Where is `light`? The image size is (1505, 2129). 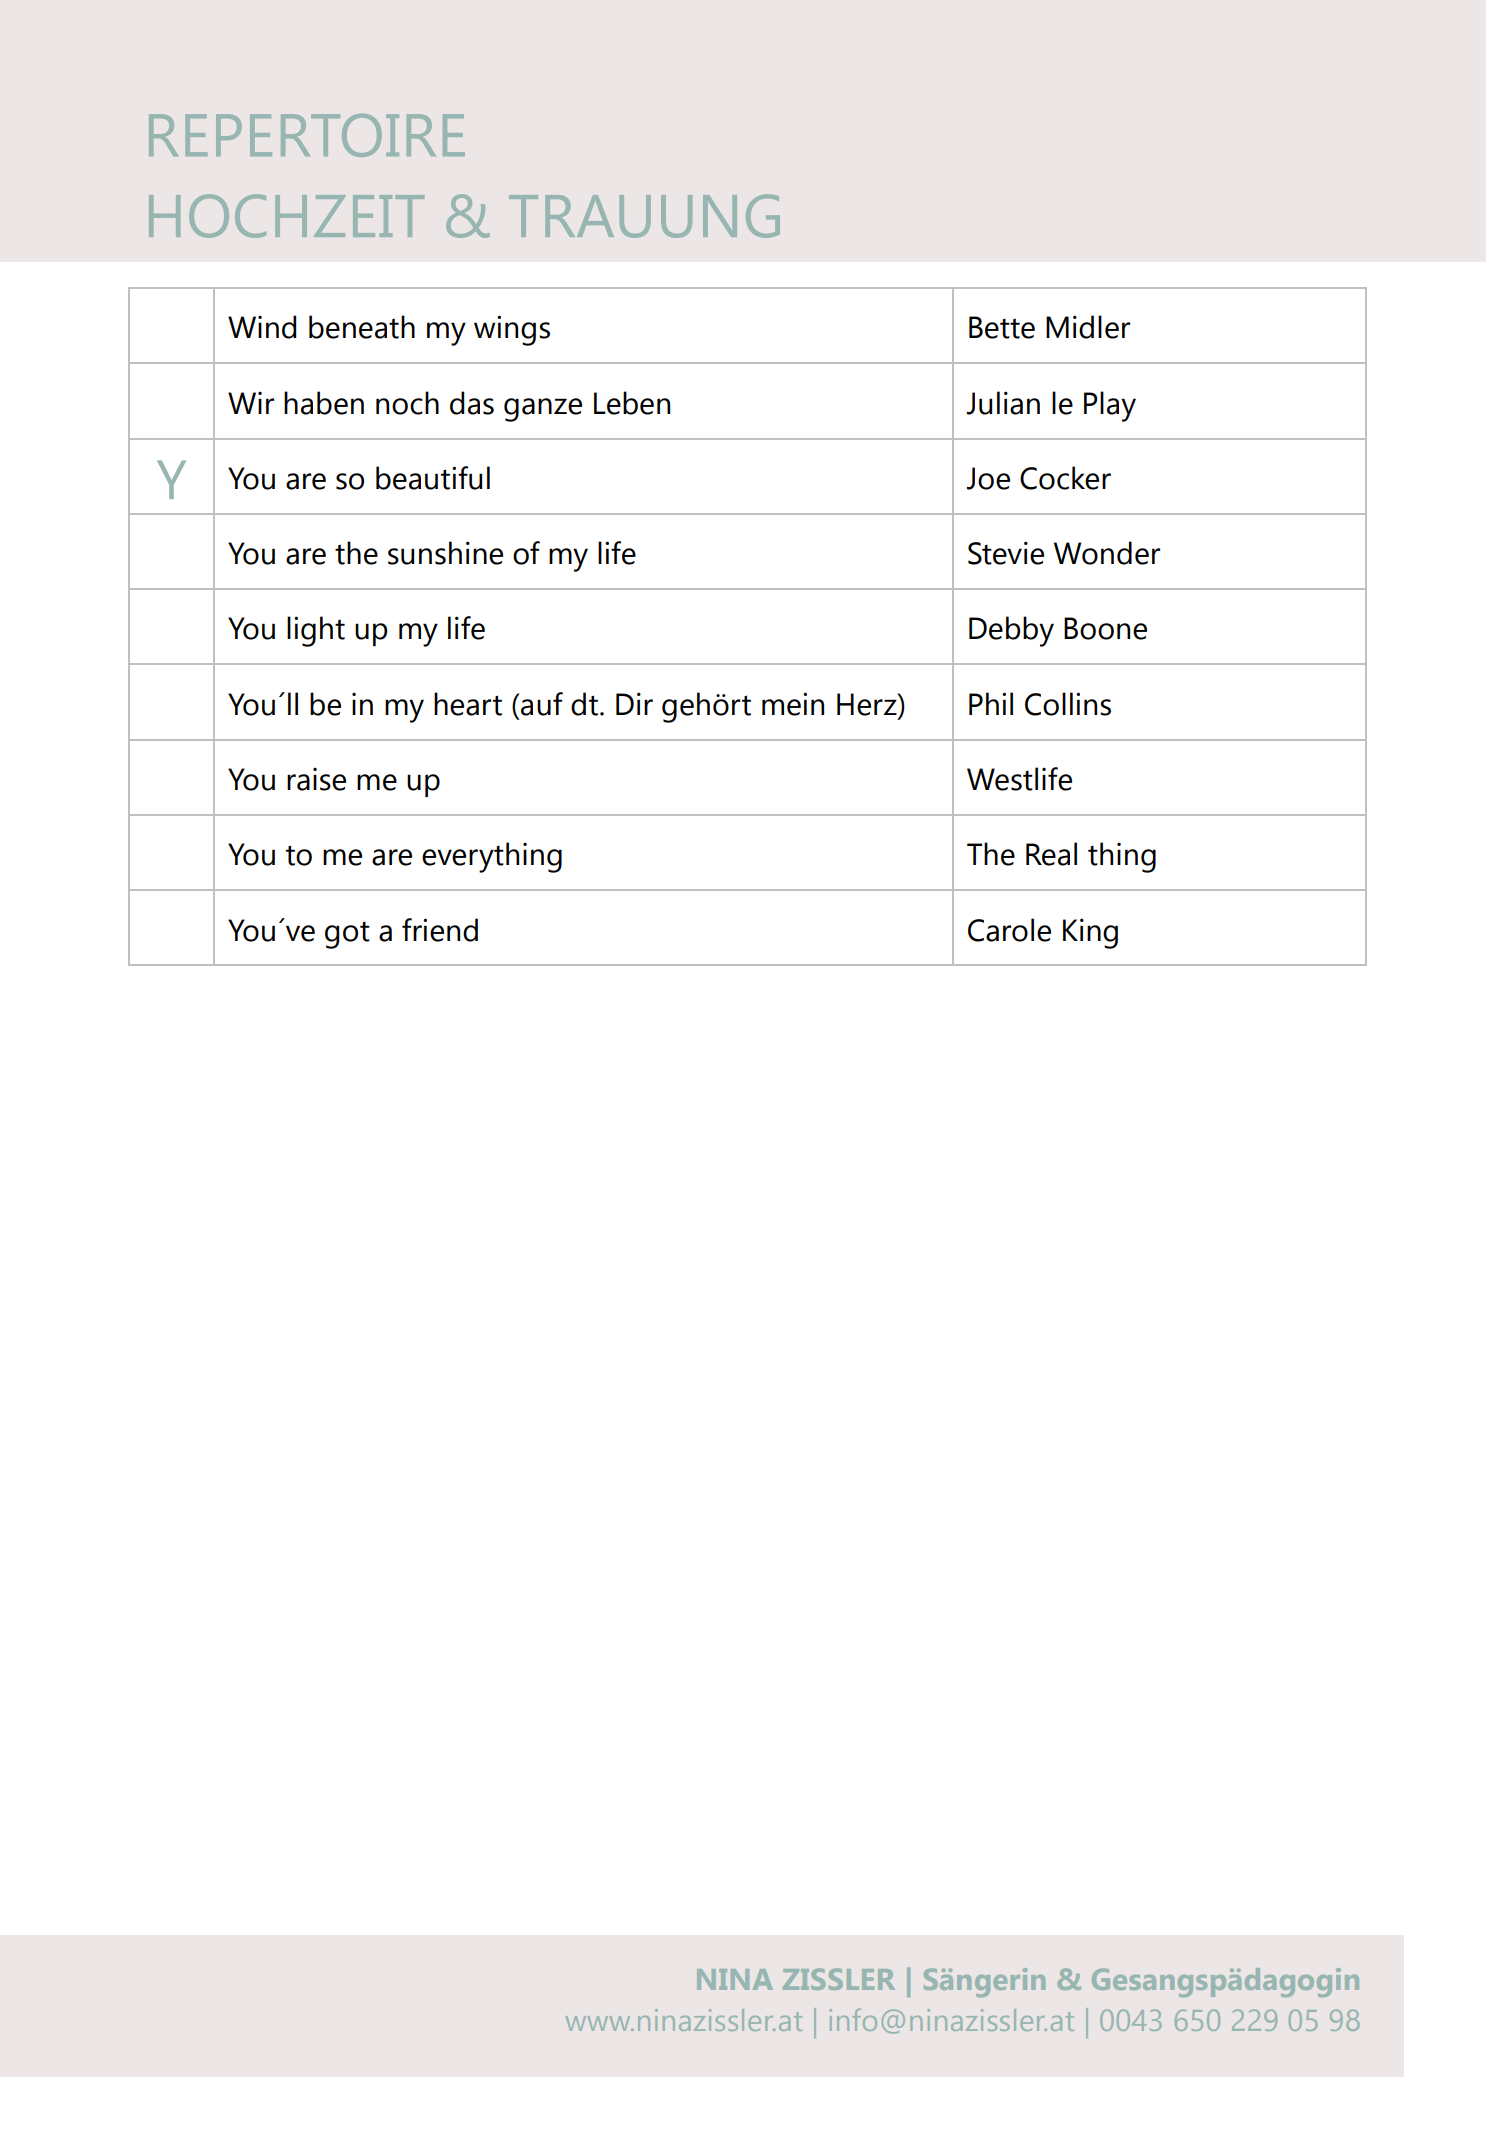
light is located at coordinates (316, 631).
